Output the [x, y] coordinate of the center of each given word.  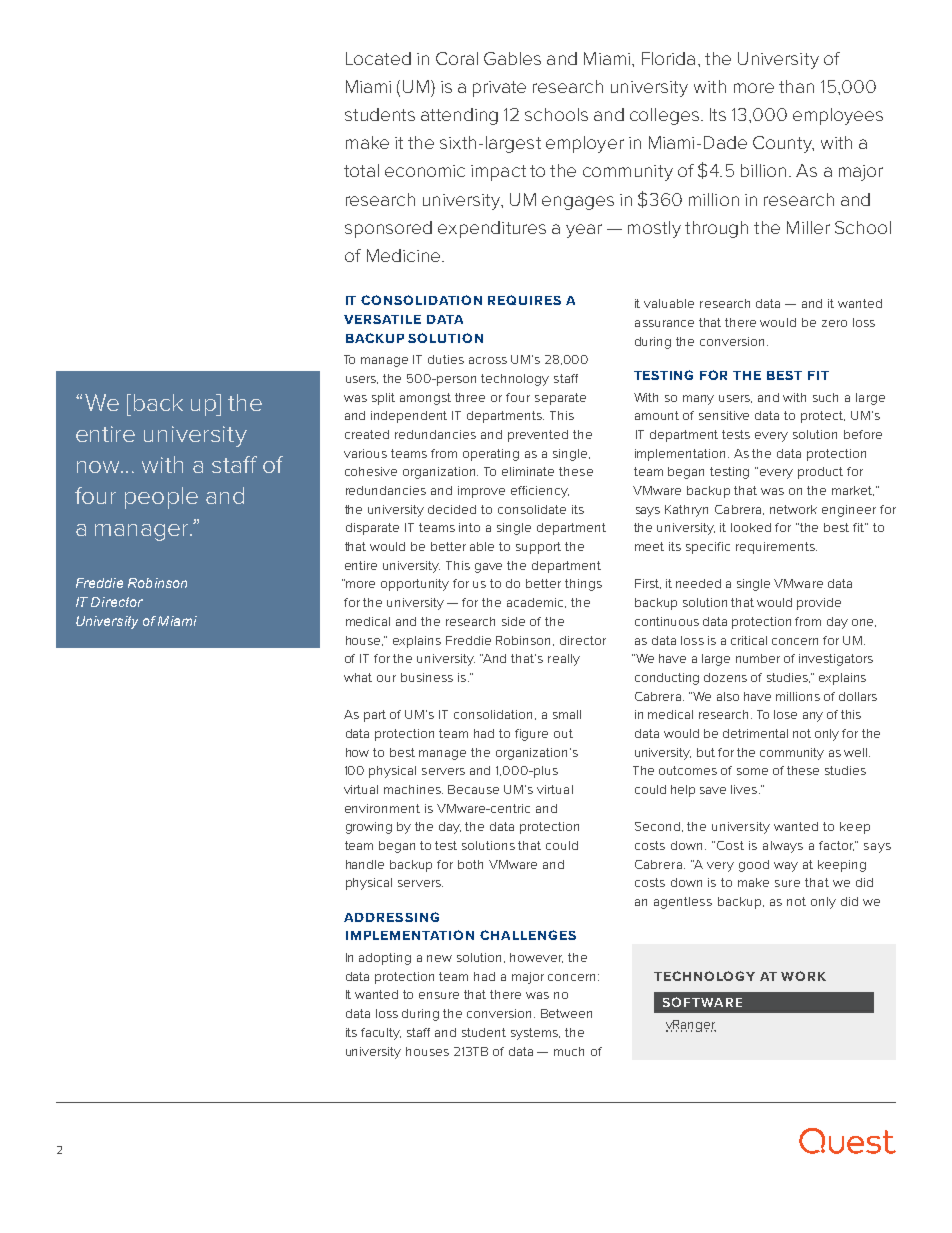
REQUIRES [524, 300]
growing [369, 828]
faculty [381, 1034]
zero [834, 323]
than [796, 86]
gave [488, 568]
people [161, 498]
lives [745, 789]
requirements [776, 548]
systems [535, 1034]
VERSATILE [382, 319]
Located [378, 58]
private [499, 89]
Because [473, 789]
